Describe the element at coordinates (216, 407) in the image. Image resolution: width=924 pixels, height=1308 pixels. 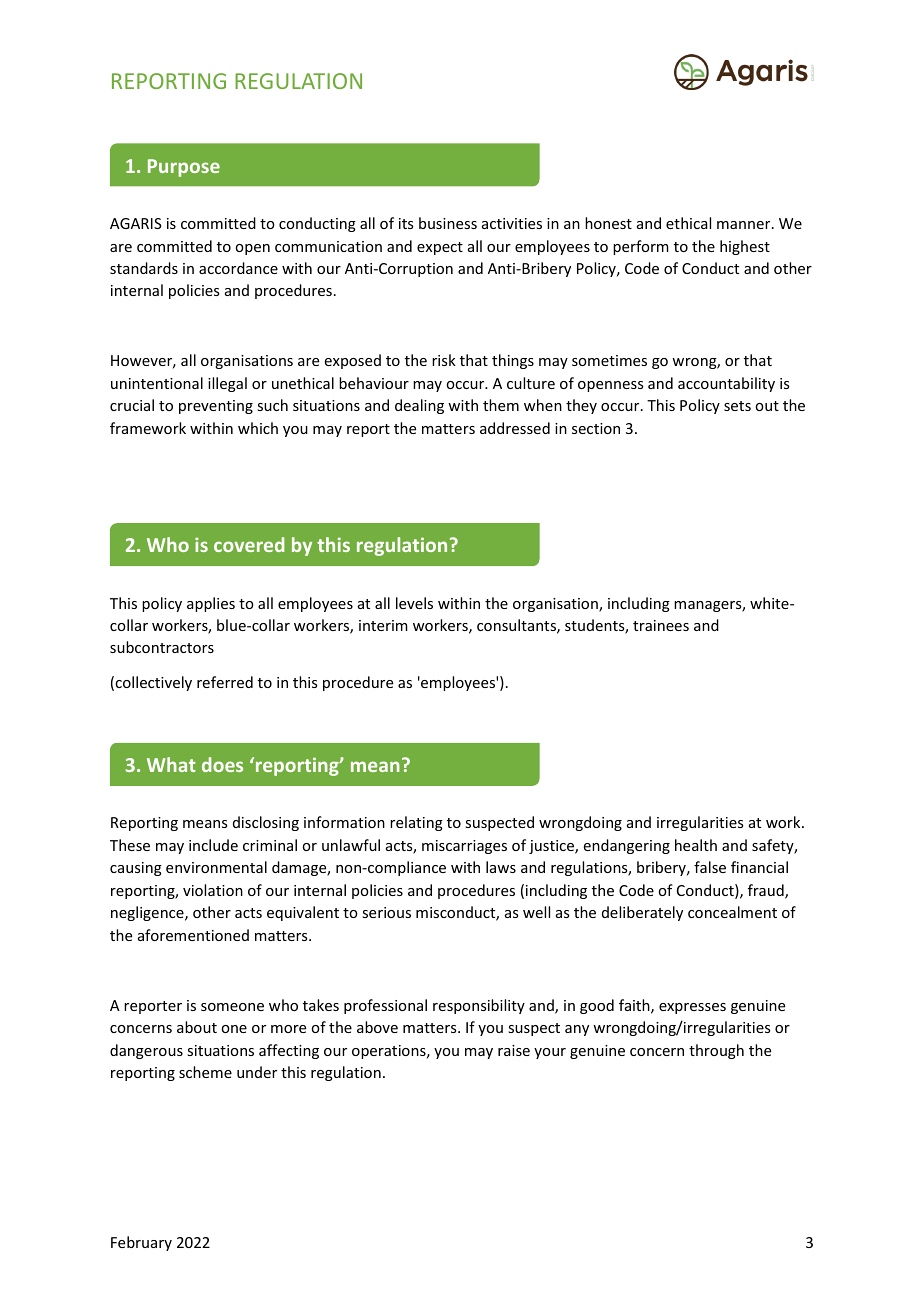
I see `preventing` at that location.
